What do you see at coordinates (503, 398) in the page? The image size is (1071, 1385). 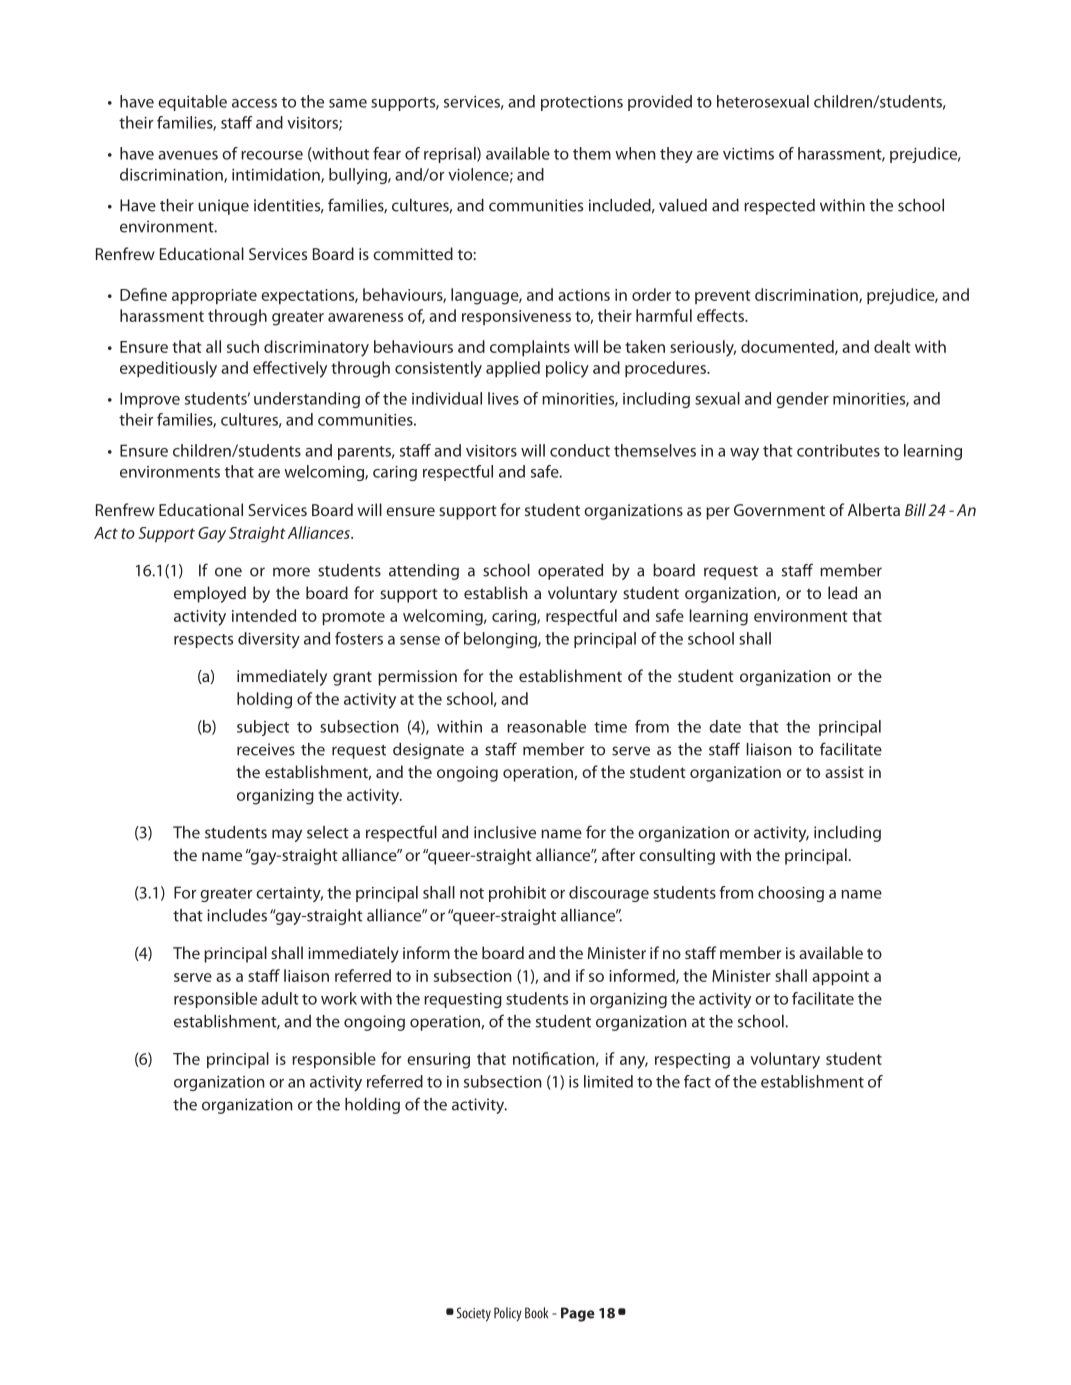 I see `lives` at bounding box center [503, 398].
